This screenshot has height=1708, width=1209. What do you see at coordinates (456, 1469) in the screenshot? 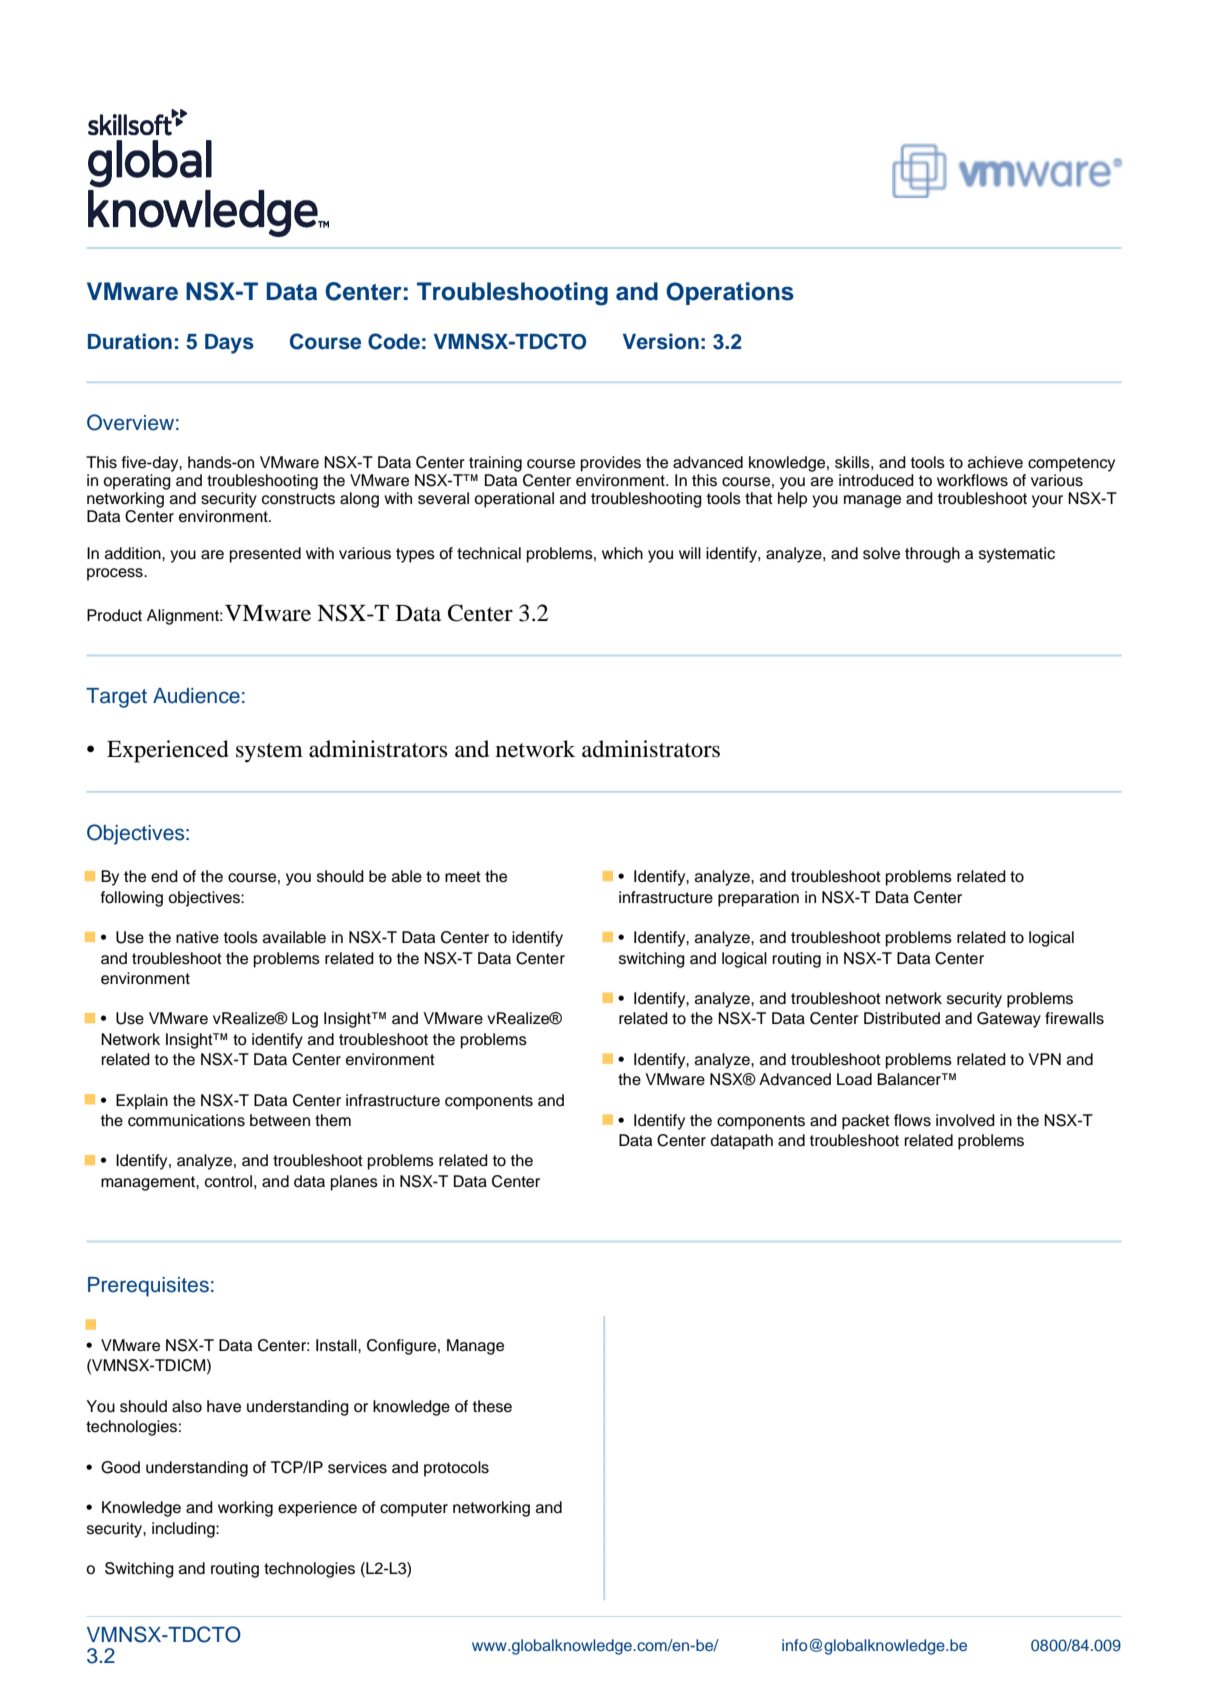
I see `protocols` at bounding box center [456, 1469].
